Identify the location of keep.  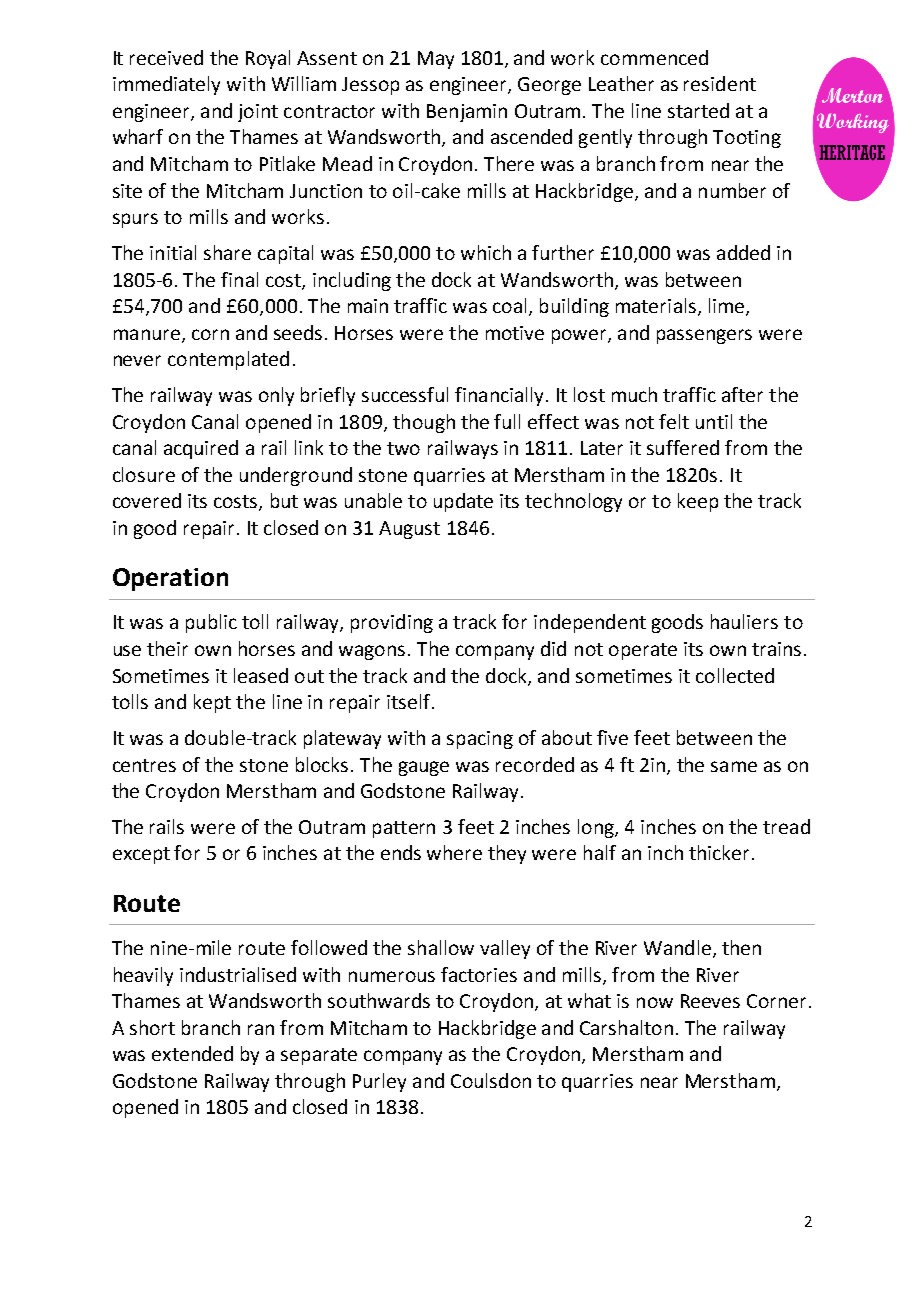
(698, 502).
